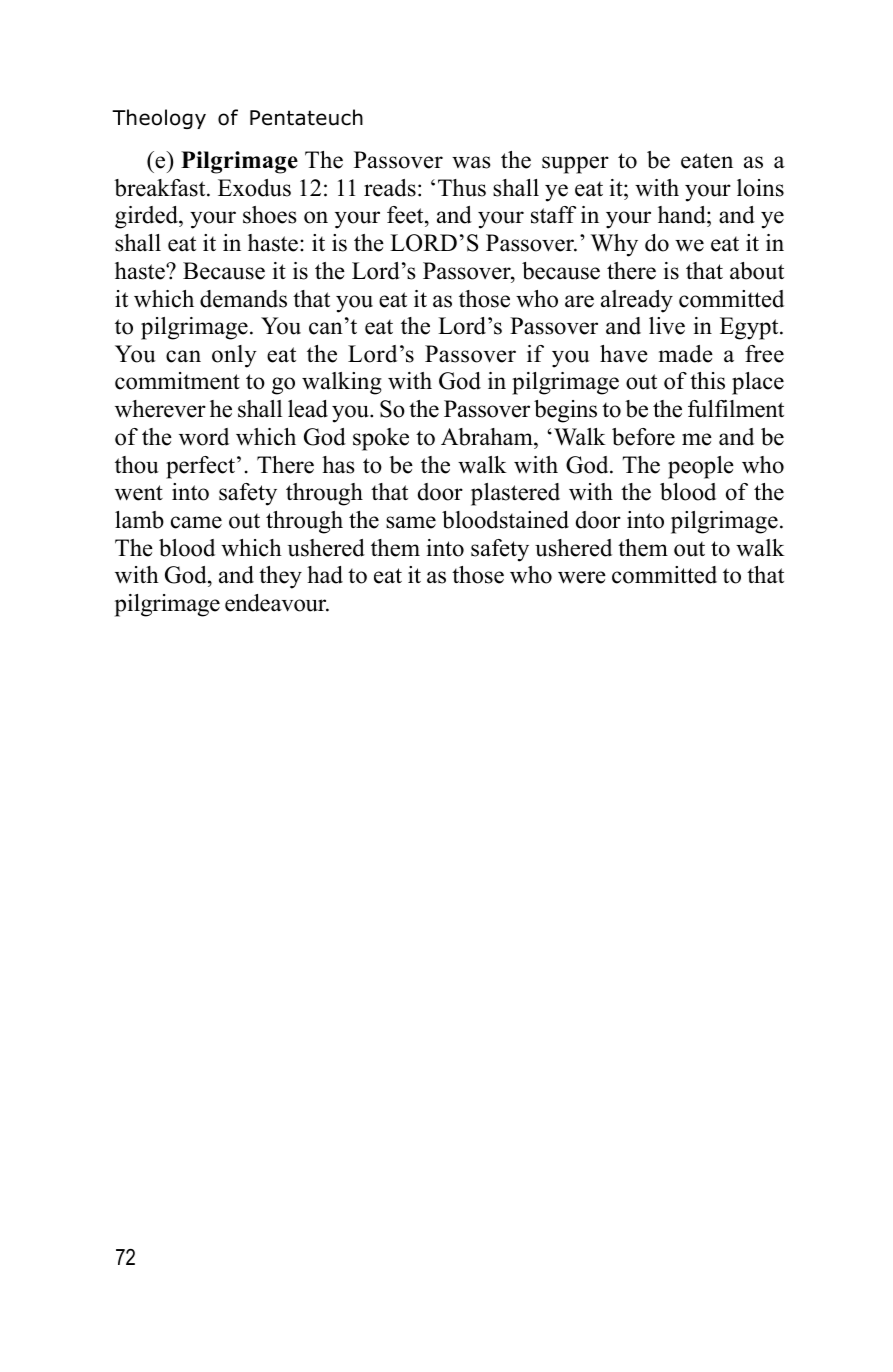 Image resolution: width=893 pixels, height=1372 pixels. I want to click on already, so click(637, 301).
